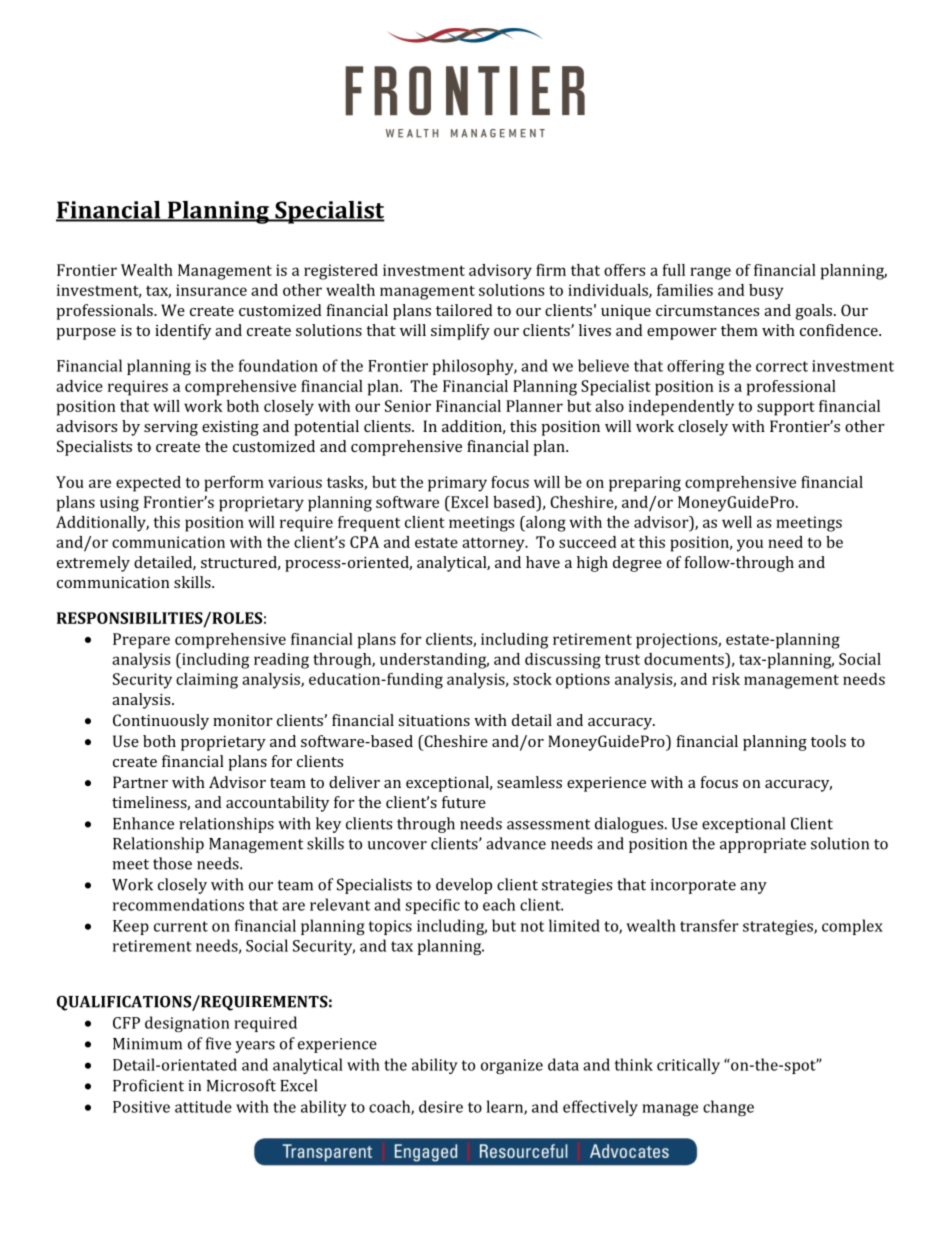  Describe the element at coordinates (148, 1085) in the screenshot. I see `Proficient` at that location.
